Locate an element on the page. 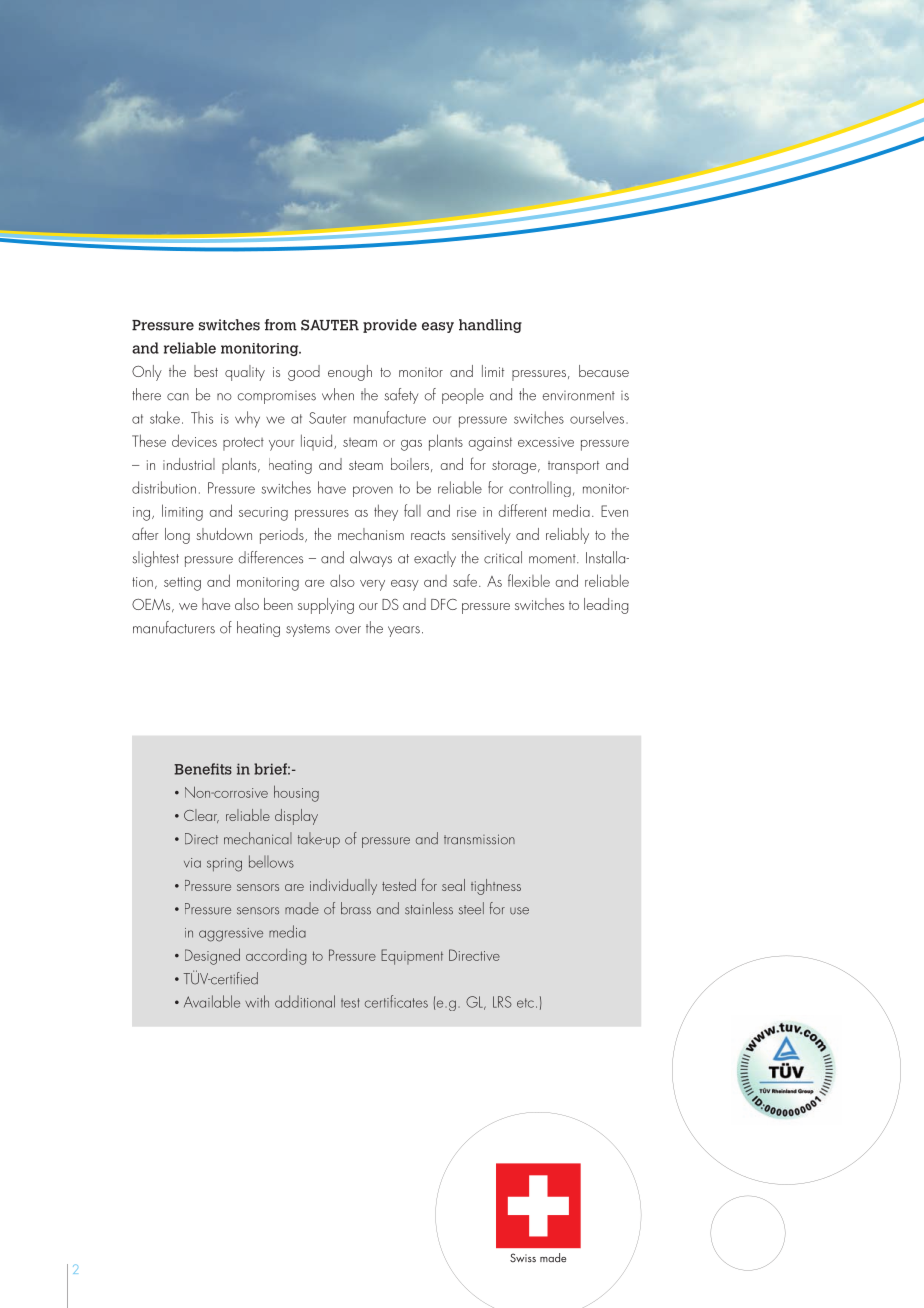 This document has height=1308, width=924. years is located at coordinates (404, 631).
